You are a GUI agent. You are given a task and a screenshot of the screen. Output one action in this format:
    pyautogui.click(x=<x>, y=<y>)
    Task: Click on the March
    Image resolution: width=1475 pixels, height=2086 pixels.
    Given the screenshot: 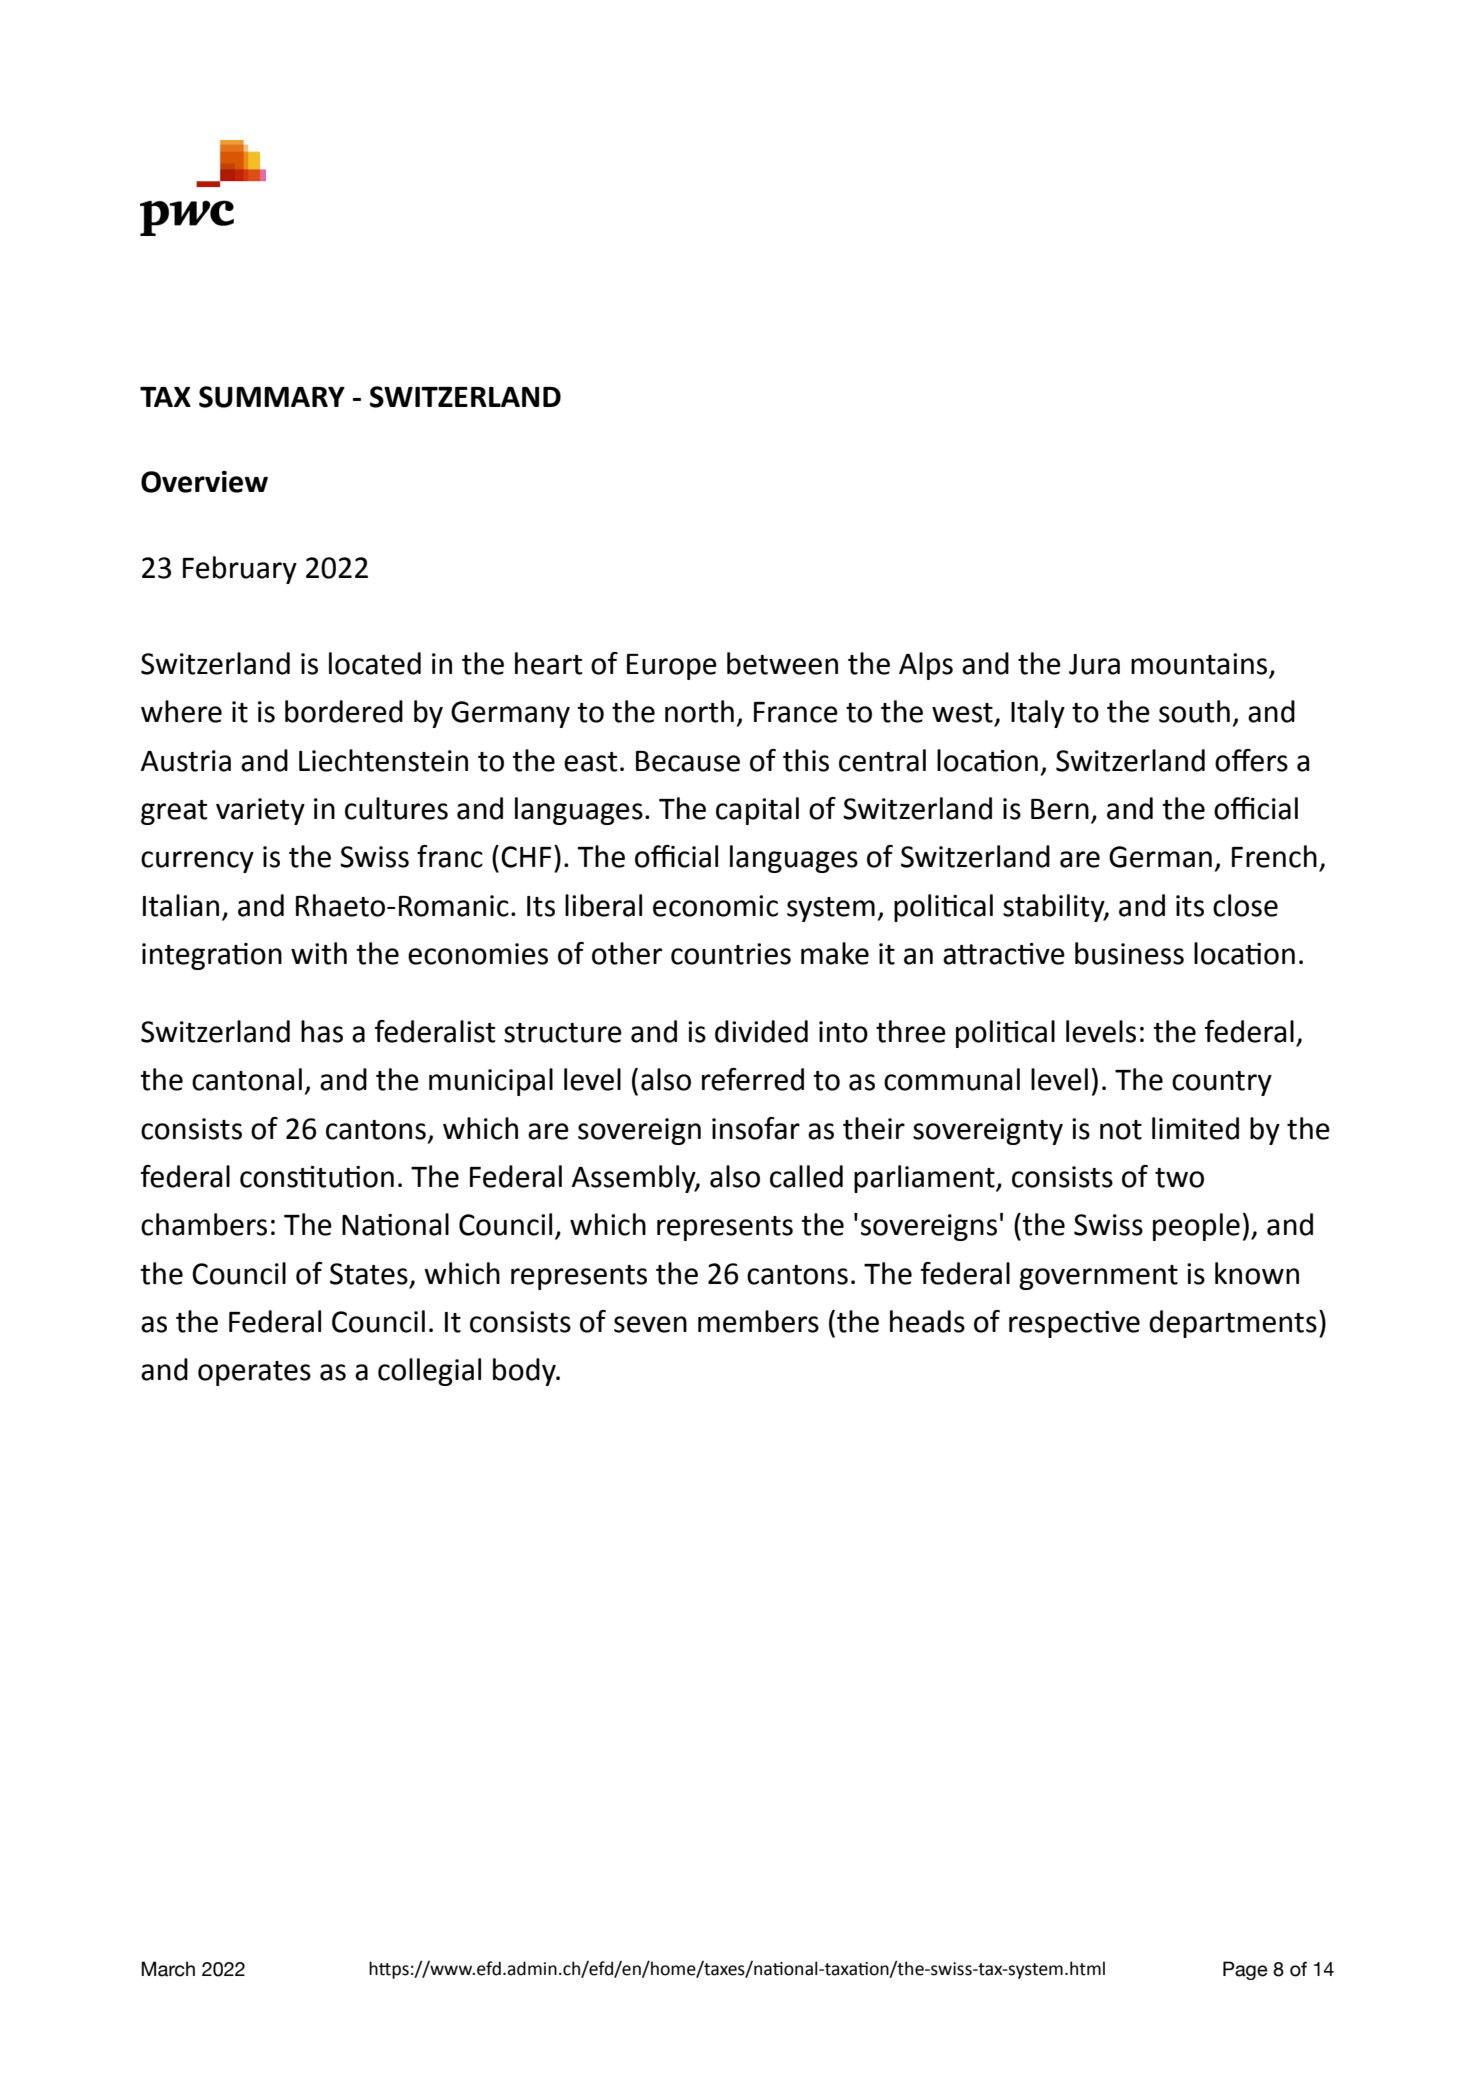 What is the action you would take?
    pyautogui.click(x=168, y=1969)
